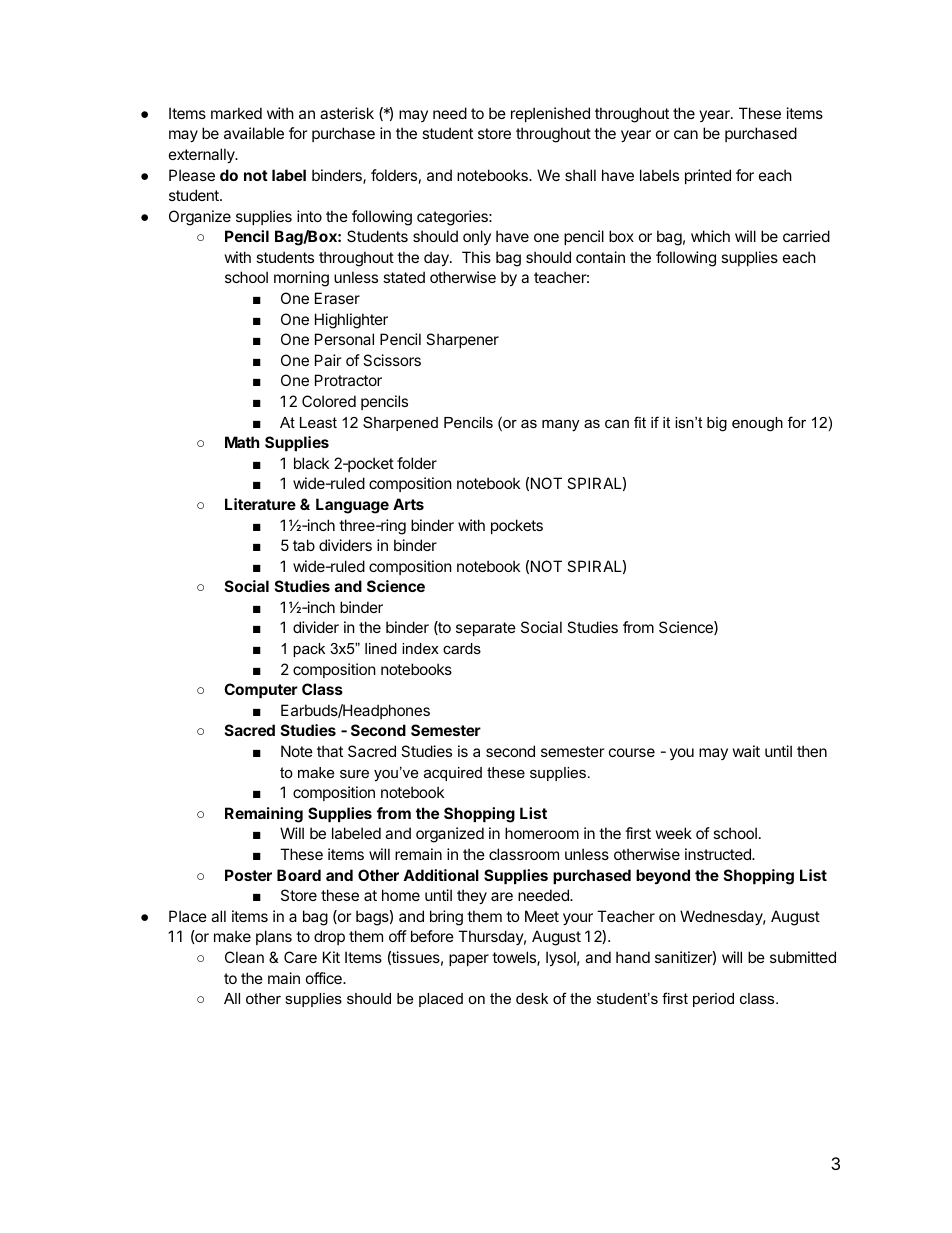 The height and width of the page is (1233, 952). What do you see at coordinates (242, 442) in the page?
I see `Math` at bounding box center [242, 442].
